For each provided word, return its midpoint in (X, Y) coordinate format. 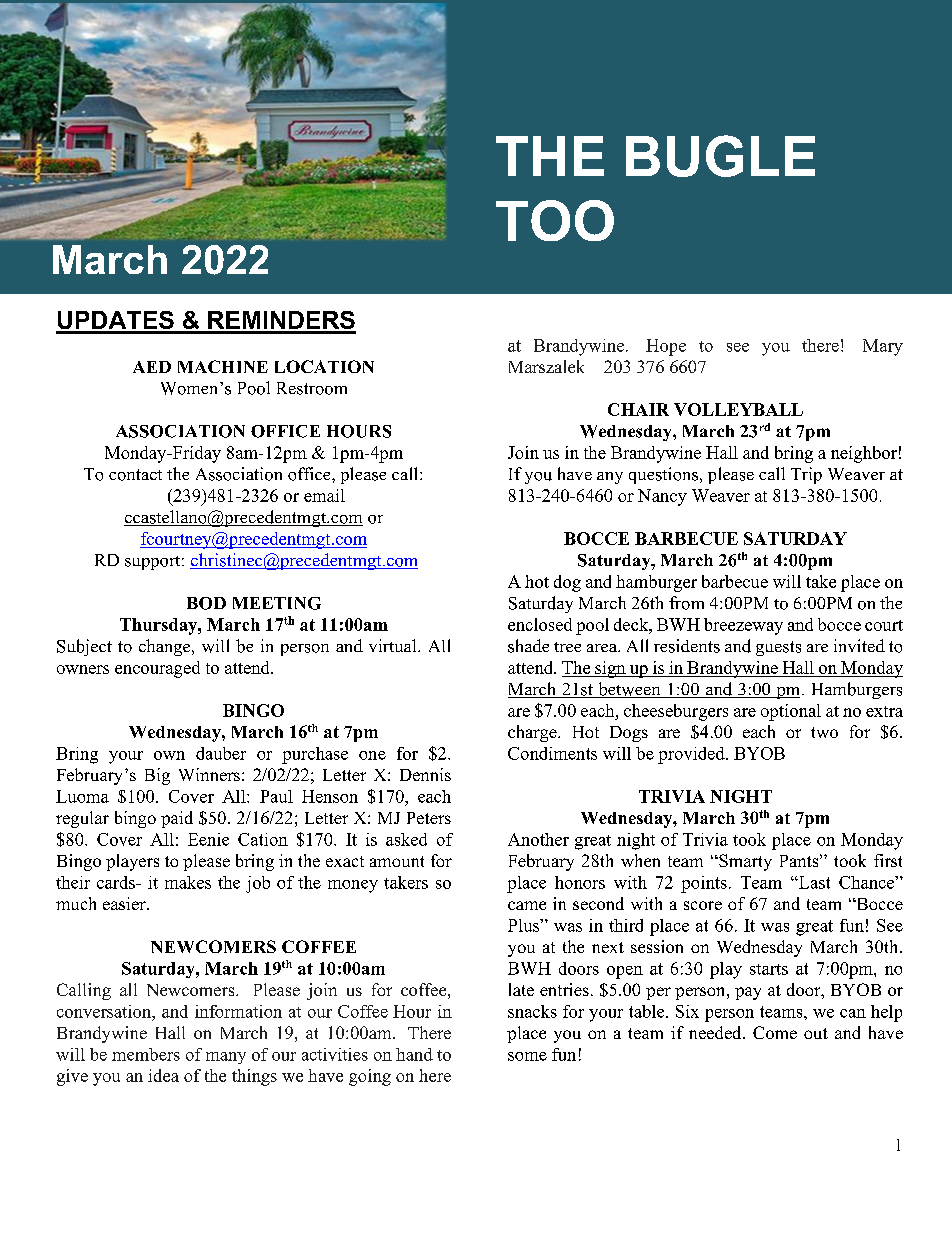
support (154, 563)
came (527, 905)
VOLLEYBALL (738, 409)
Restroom (312, 388)
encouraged (157, 669)
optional (791, 712)
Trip (806, 475)
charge (533, 733)
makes (188, 882)
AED (152, 367)
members (146, 1054)
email (324, 495)
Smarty (744, 862)
